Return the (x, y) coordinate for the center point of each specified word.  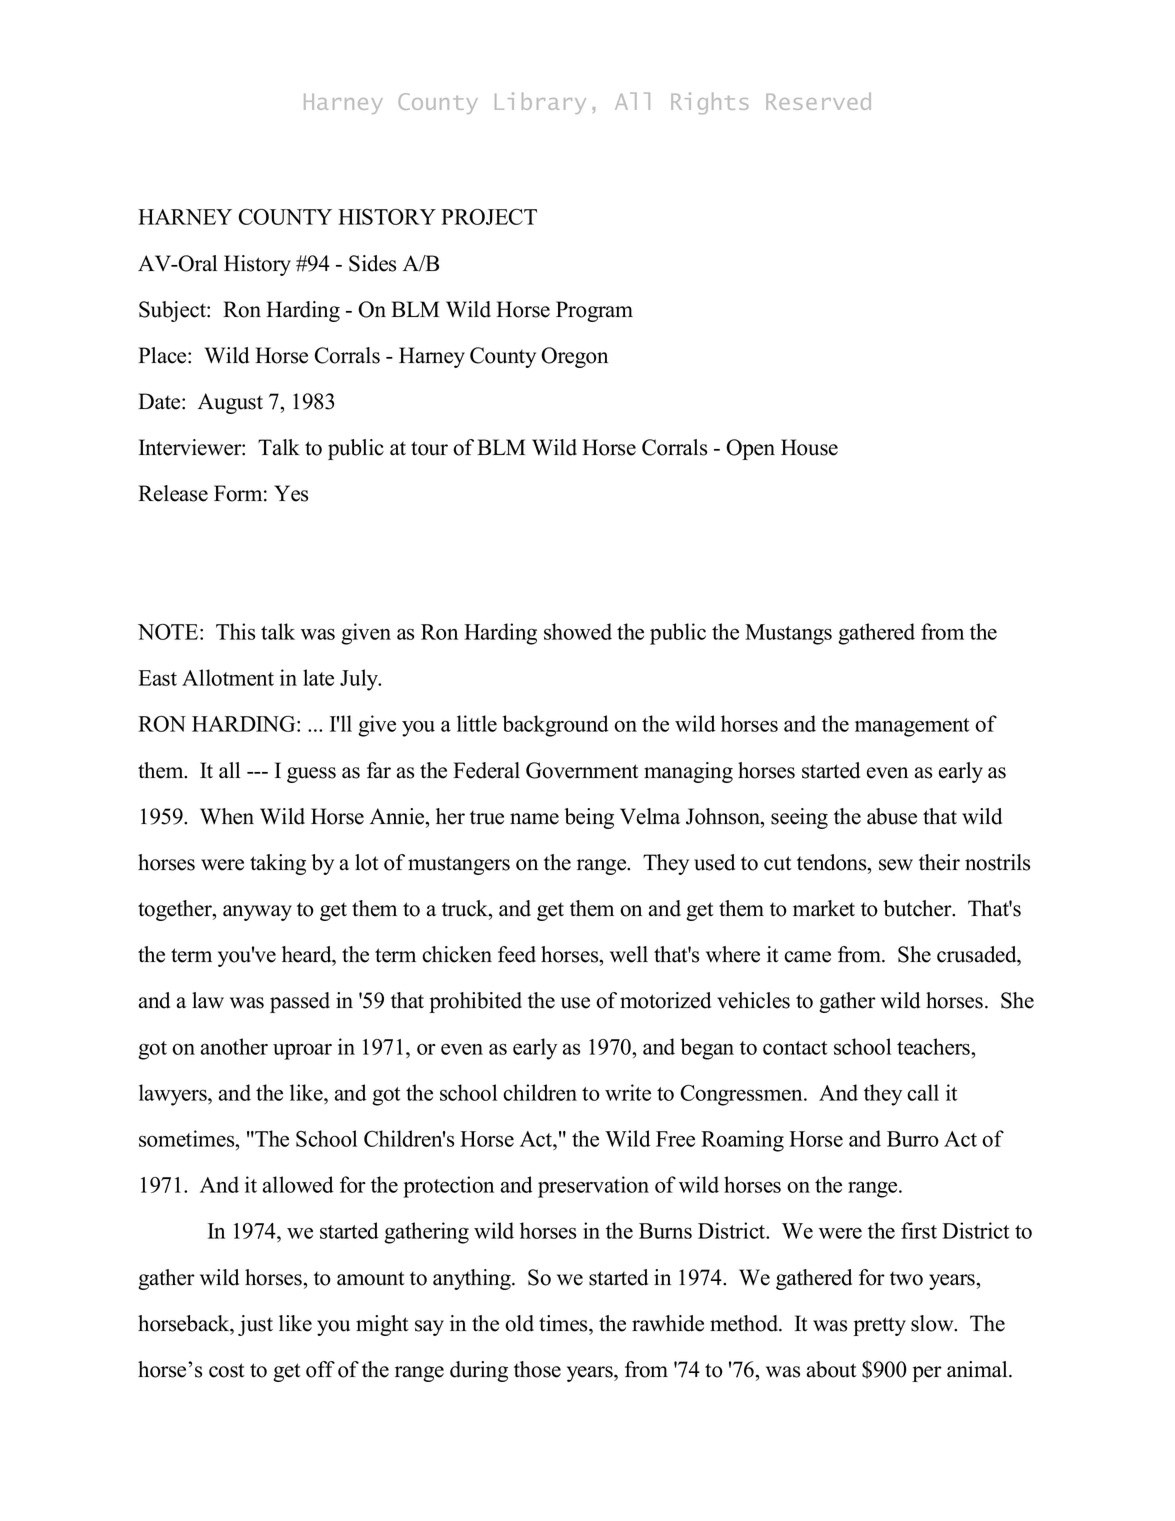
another (234, 1046)
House (809, 447)
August (230, 403)
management (912, 727)
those (537, 1369)
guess (311, 775)
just (255, 1325)
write (628, 1092)
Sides (372, 263)
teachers (935, 1046)
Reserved (818, 101)
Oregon (574, 357)
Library (540, 103)
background (556, 726)
